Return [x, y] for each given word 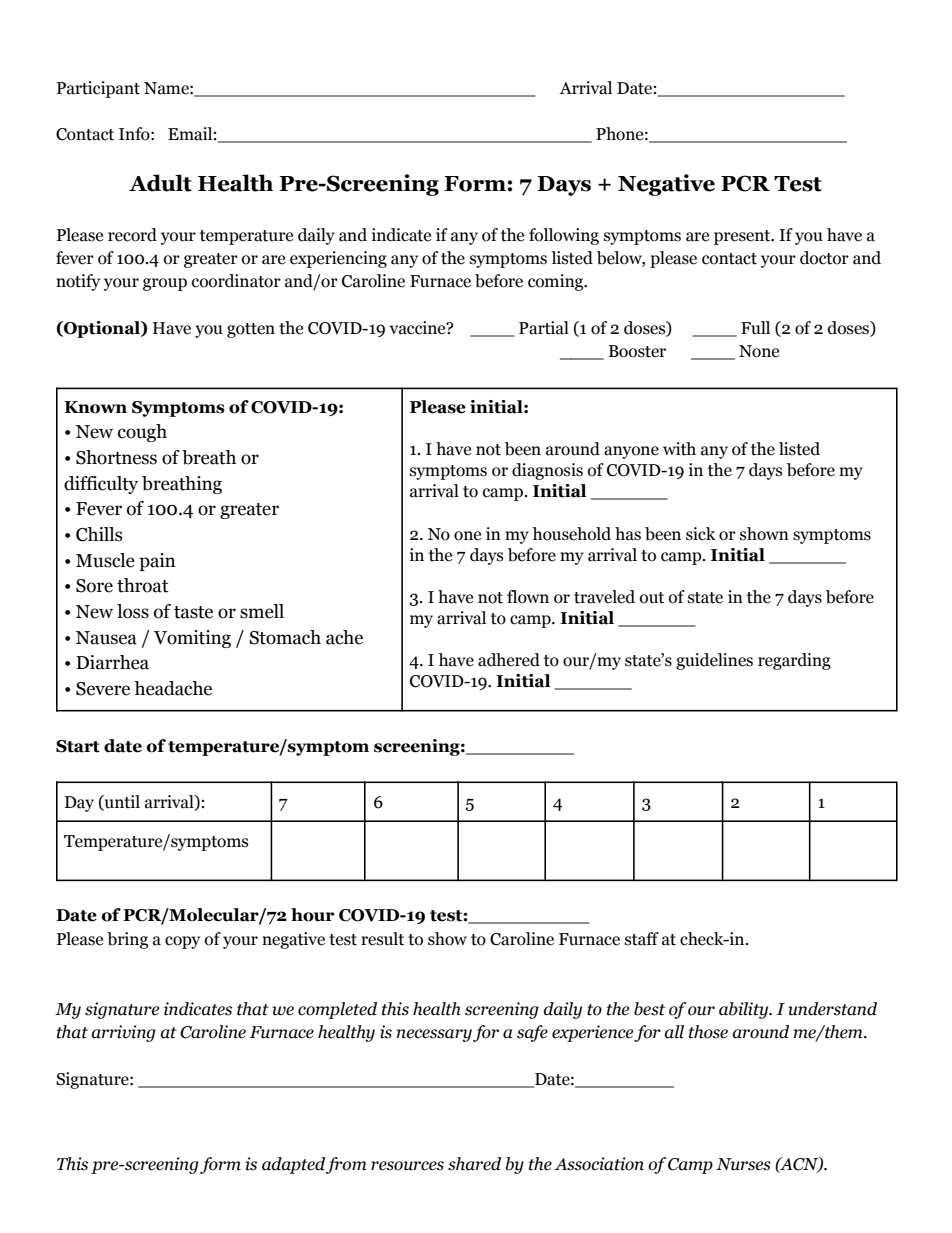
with [679, 449]
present [743, 237]
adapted [293, 1165]
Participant [98, 89]
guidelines [714, 661]
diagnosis [547, 471]
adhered [509, 660]
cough [142, 433]
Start [78, 746]
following [564, 236]
